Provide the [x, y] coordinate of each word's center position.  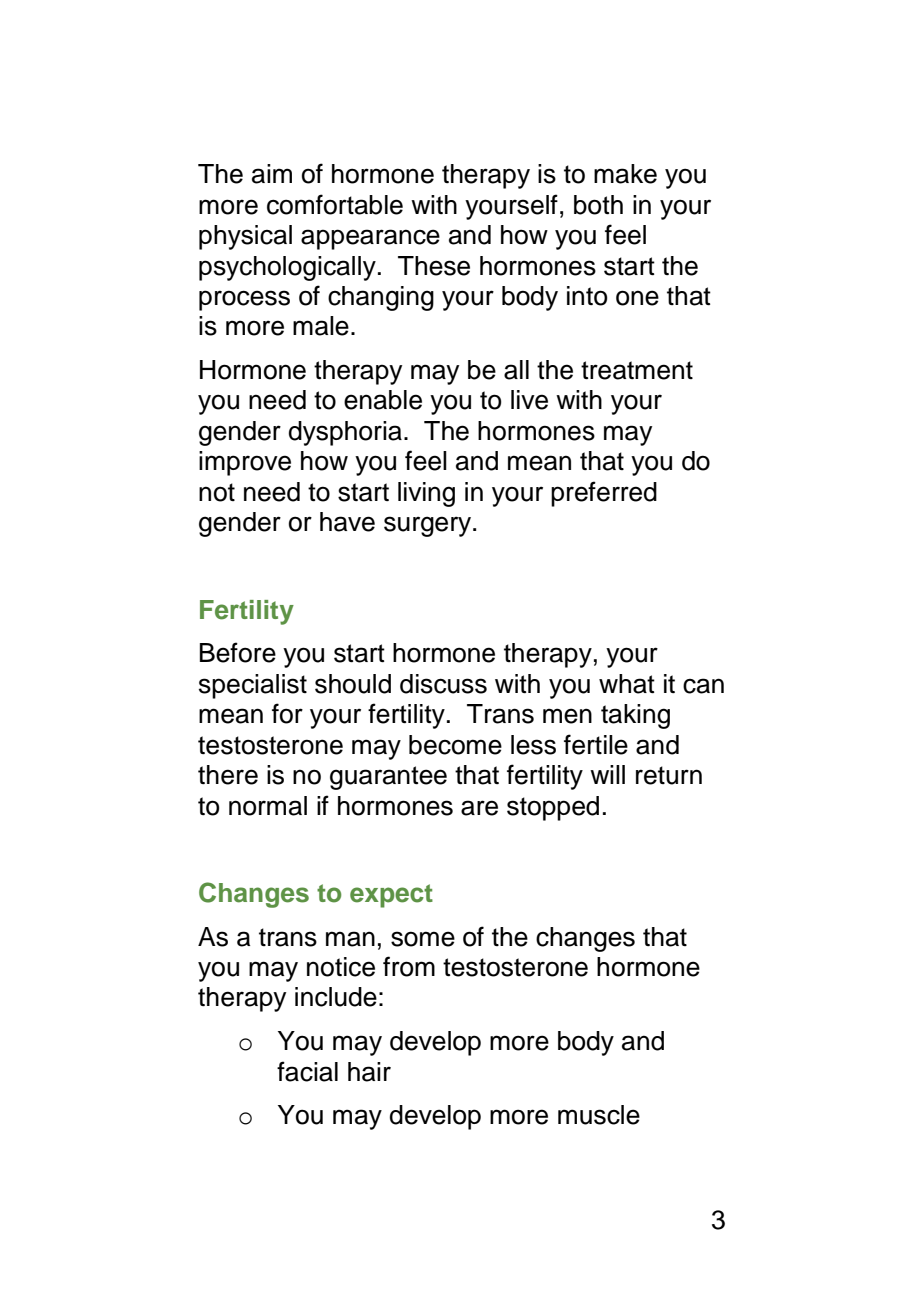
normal [268, 806]
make [625, 174]
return [669, 775]
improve [245, 463]
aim [272, 174]
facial [307, 1071]
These [434, 266]
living [426, 494]
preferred [604, 494]
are [479, 808]
